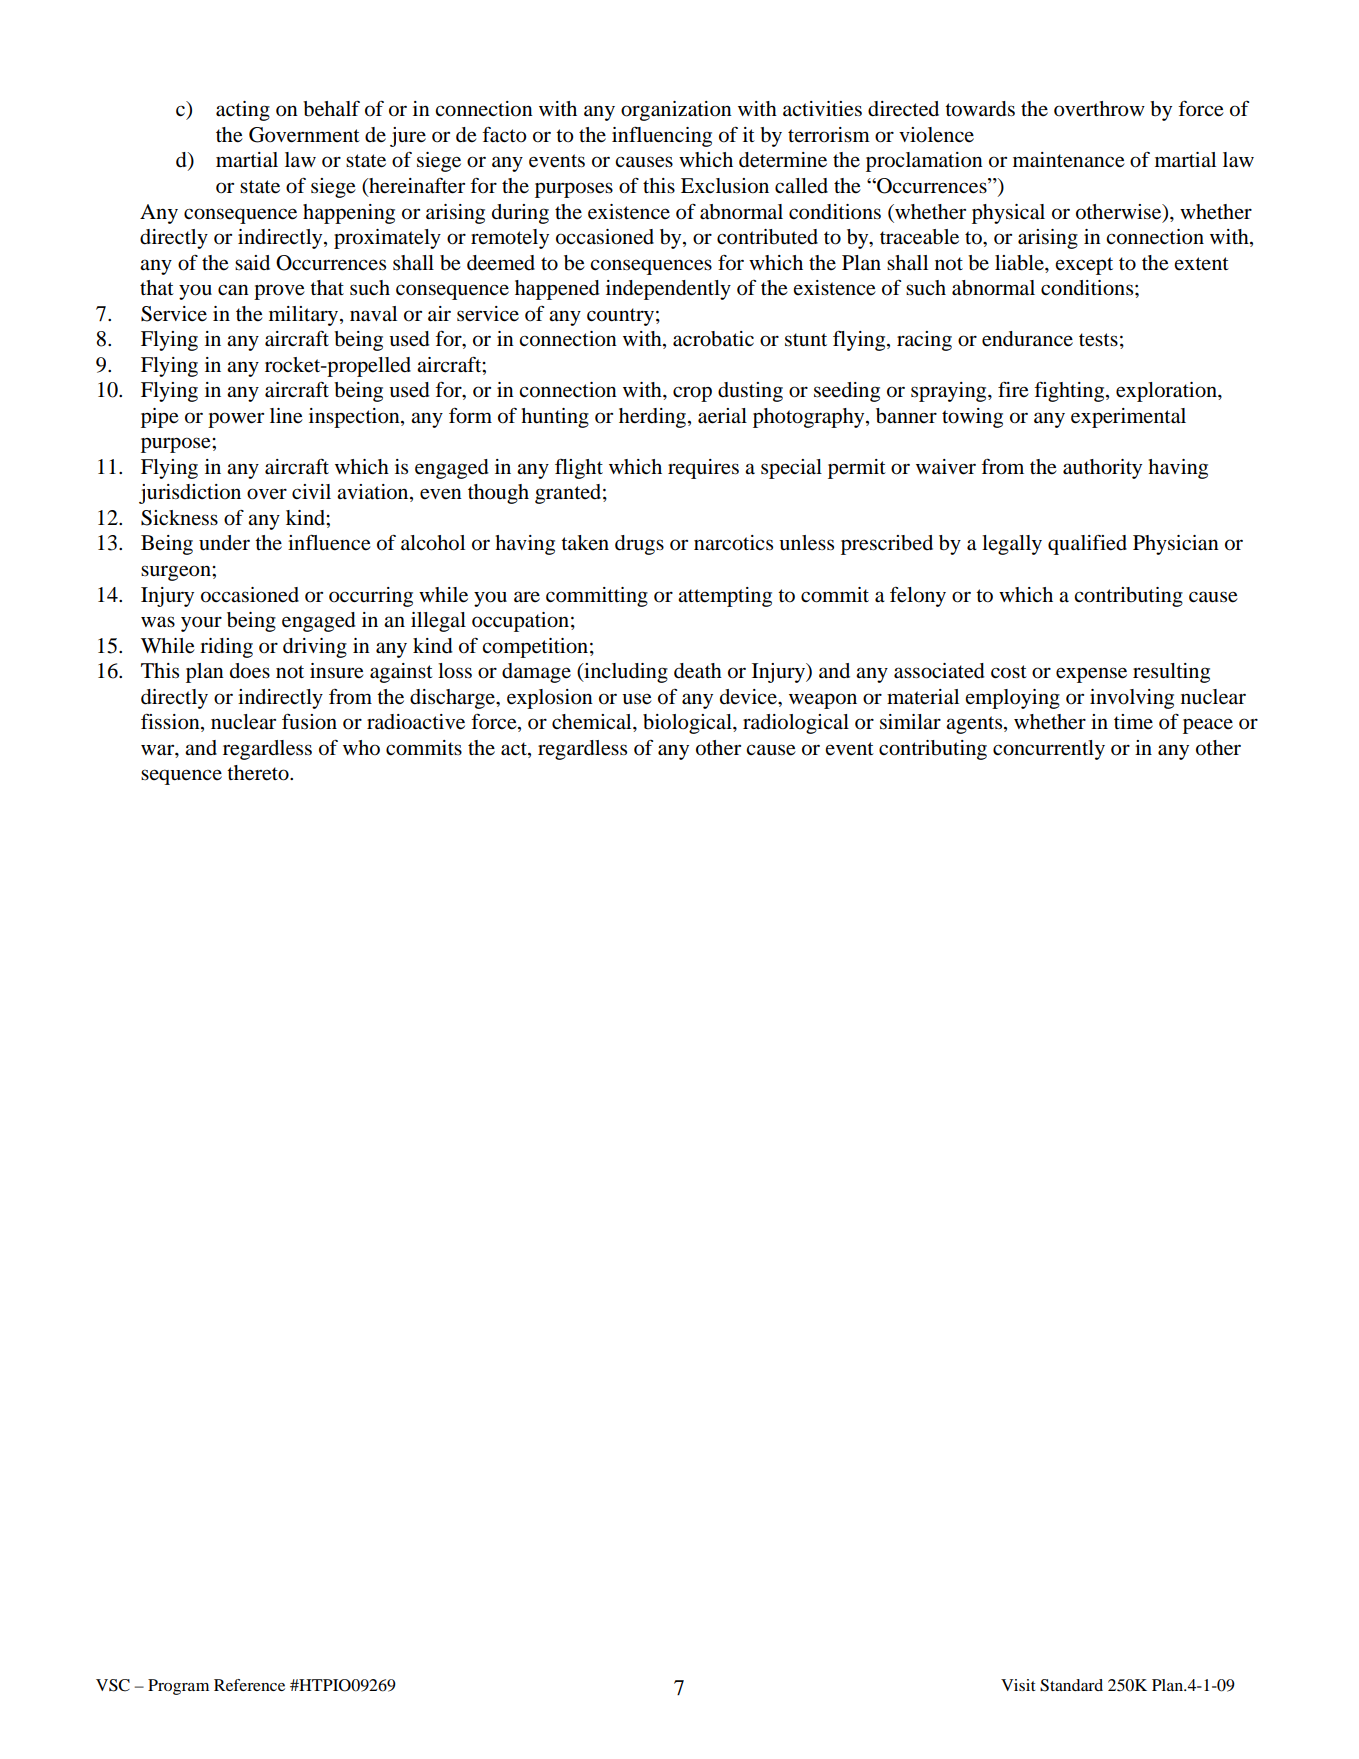  Describe the element at coordinates (1018, 1685) in the image. I see `Visit` at that location.
